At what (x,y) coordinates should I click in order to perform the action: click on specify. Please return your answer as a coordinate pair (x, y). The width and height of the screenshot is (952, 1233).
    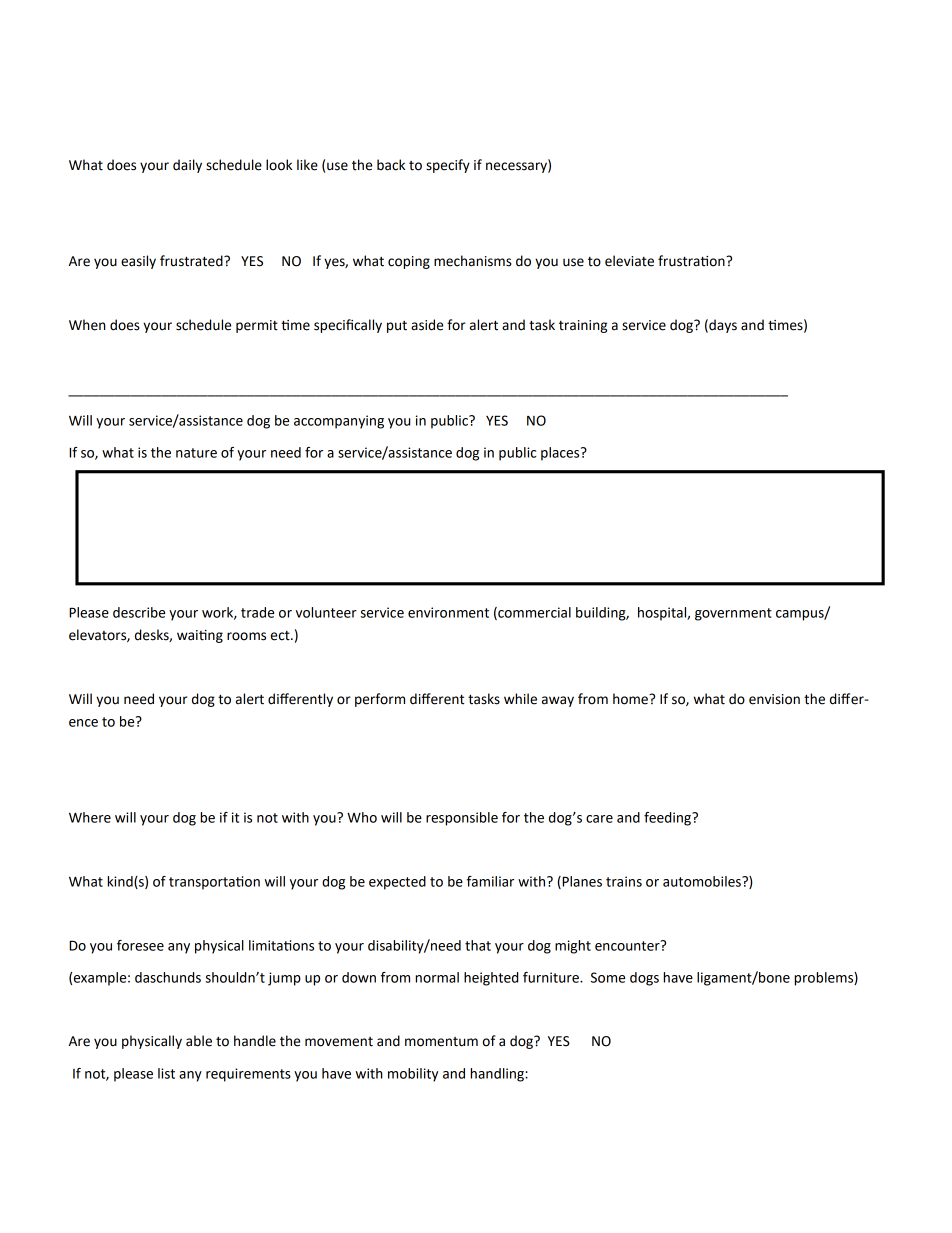
    Looking at the image, I should click on (448, 166).
